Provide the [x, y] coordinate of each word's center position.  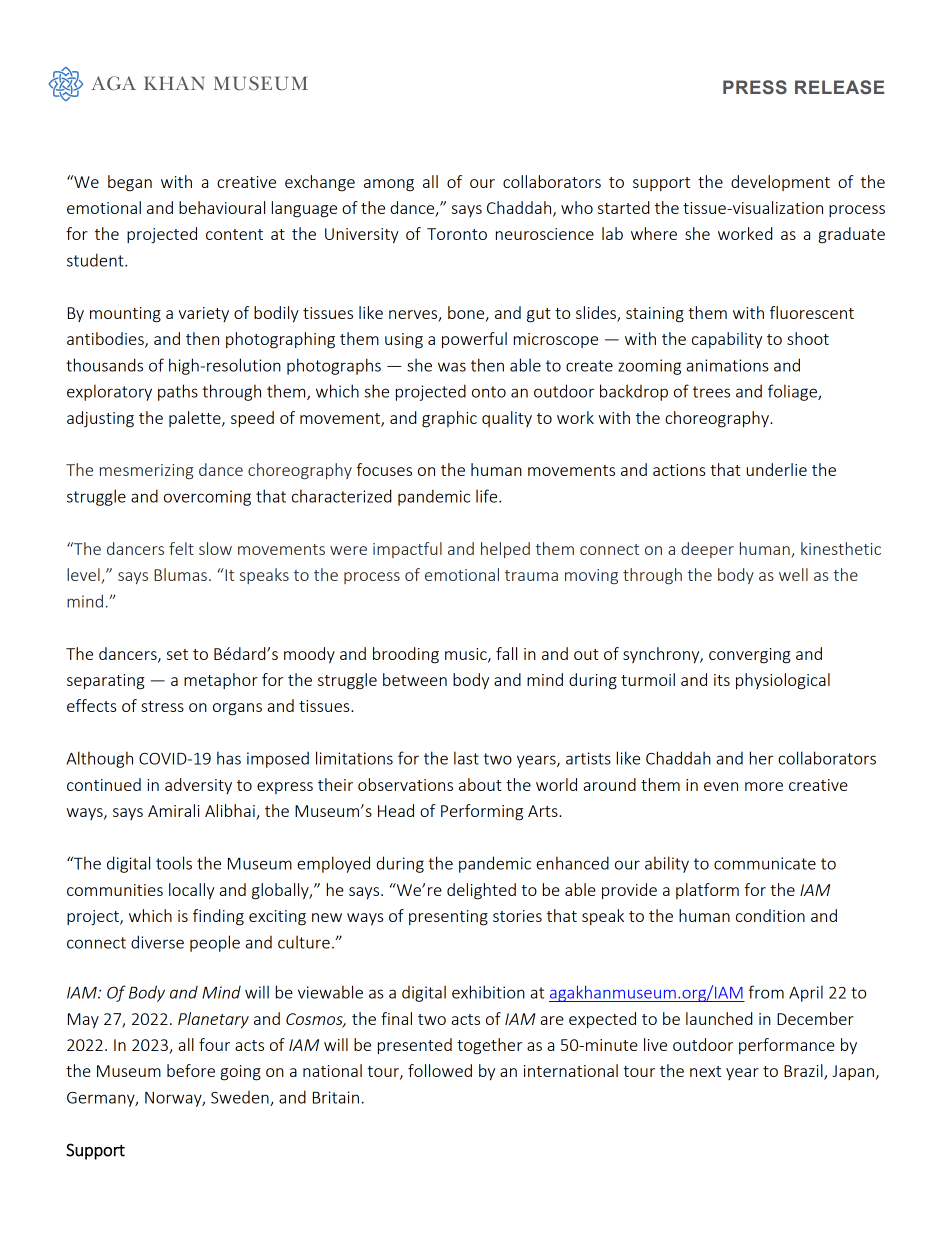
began [130, 183]
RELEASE [839, 87]
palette [196, 419]
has [229, 758]
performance [787, 1046]
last [466, 758]
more [764, 786]
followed [440, 1070]
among [389, 185]
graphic [449, 419]
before [191, 1070]
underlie [776, 469]
